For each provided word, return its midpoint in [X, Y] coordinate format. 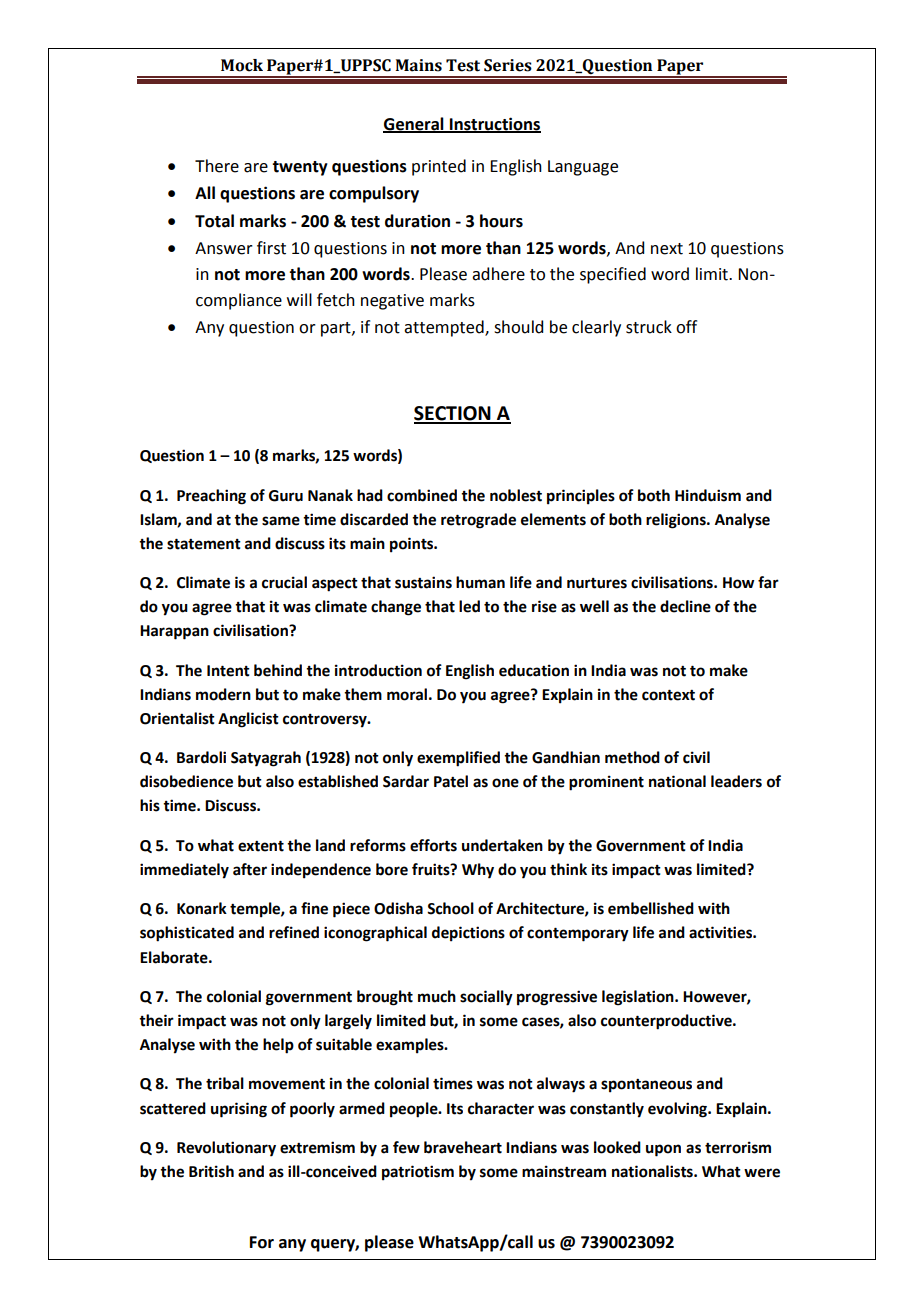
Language [583, 168]
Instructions [494, 124]
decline [685, 606]
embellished [651, 908]
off [686, 327]
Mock [242, 65]
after [250, 869]
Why [478, 871]
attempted [445, 328]
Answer [224, 248]
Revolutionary [226, 1149]
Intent [228, 671]
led [469, 606]
